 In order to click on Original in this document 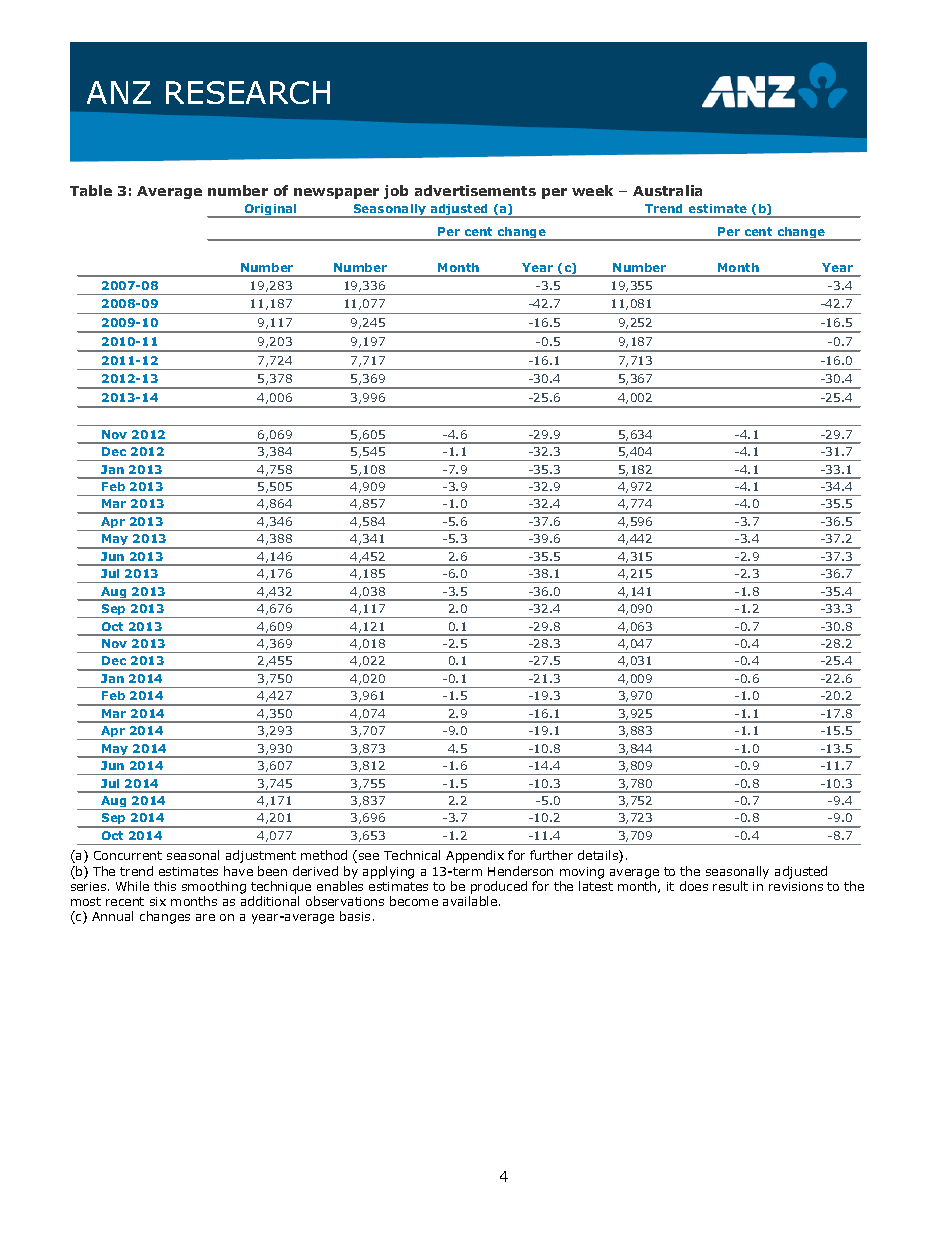, I will do `click(270, 211)`.
